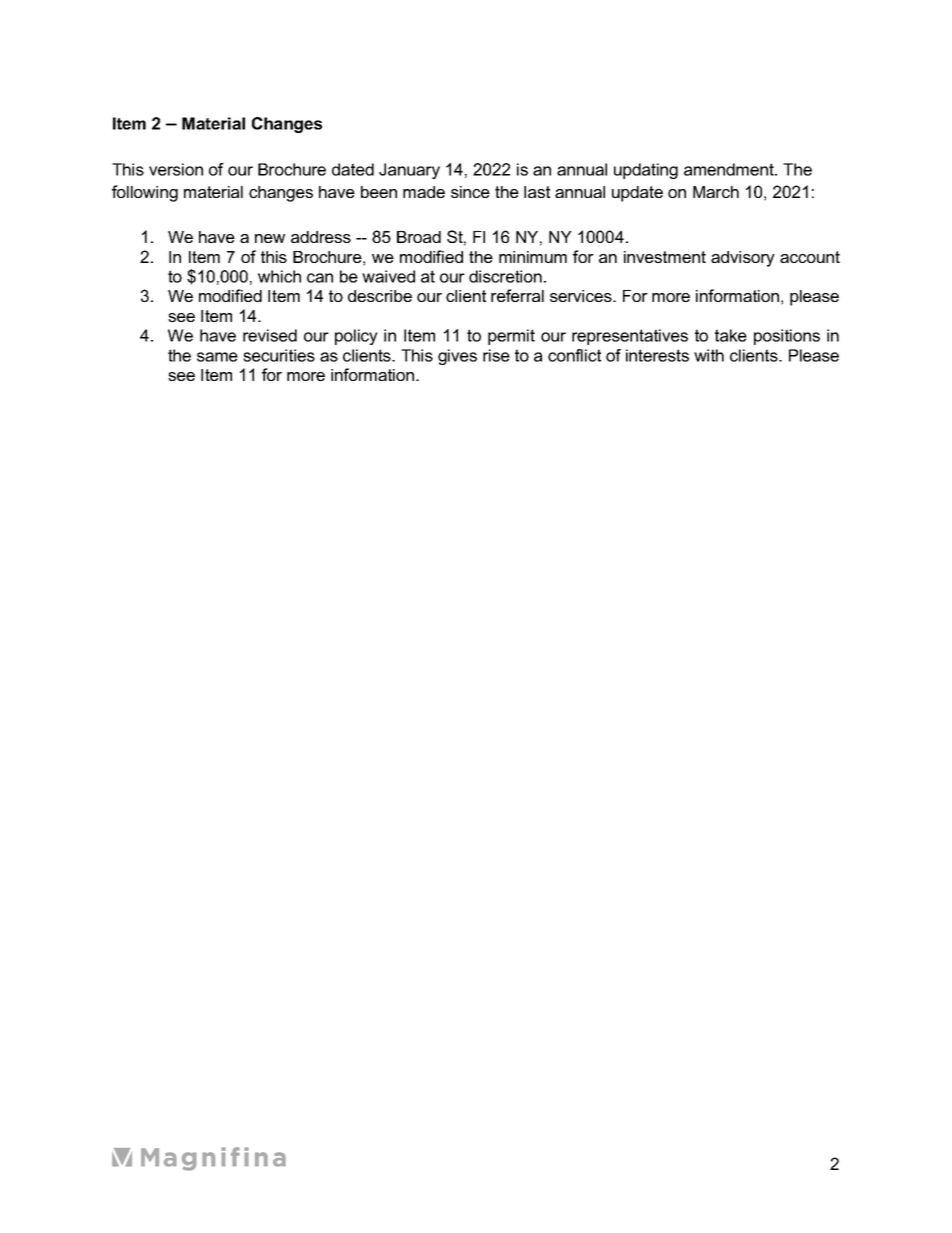 The height and width of the page is (1233, 952). What do you see at coordinates (419, 237) in the page?
I see `Broad` at bounding box center [419, 237].
